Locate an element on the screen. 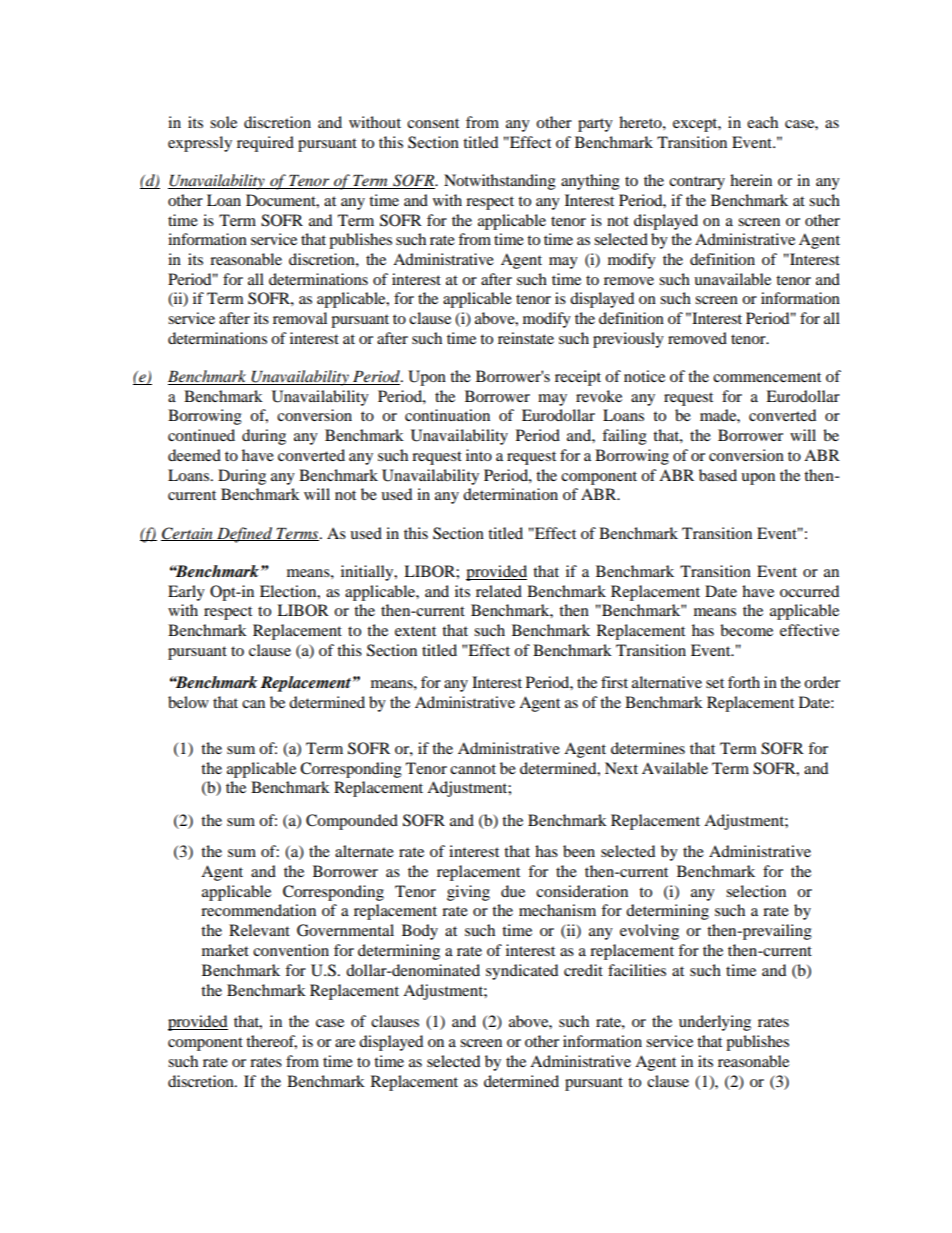 This screenshot has height=1233, width=952. Defined is located at coordinates (245, 535).
